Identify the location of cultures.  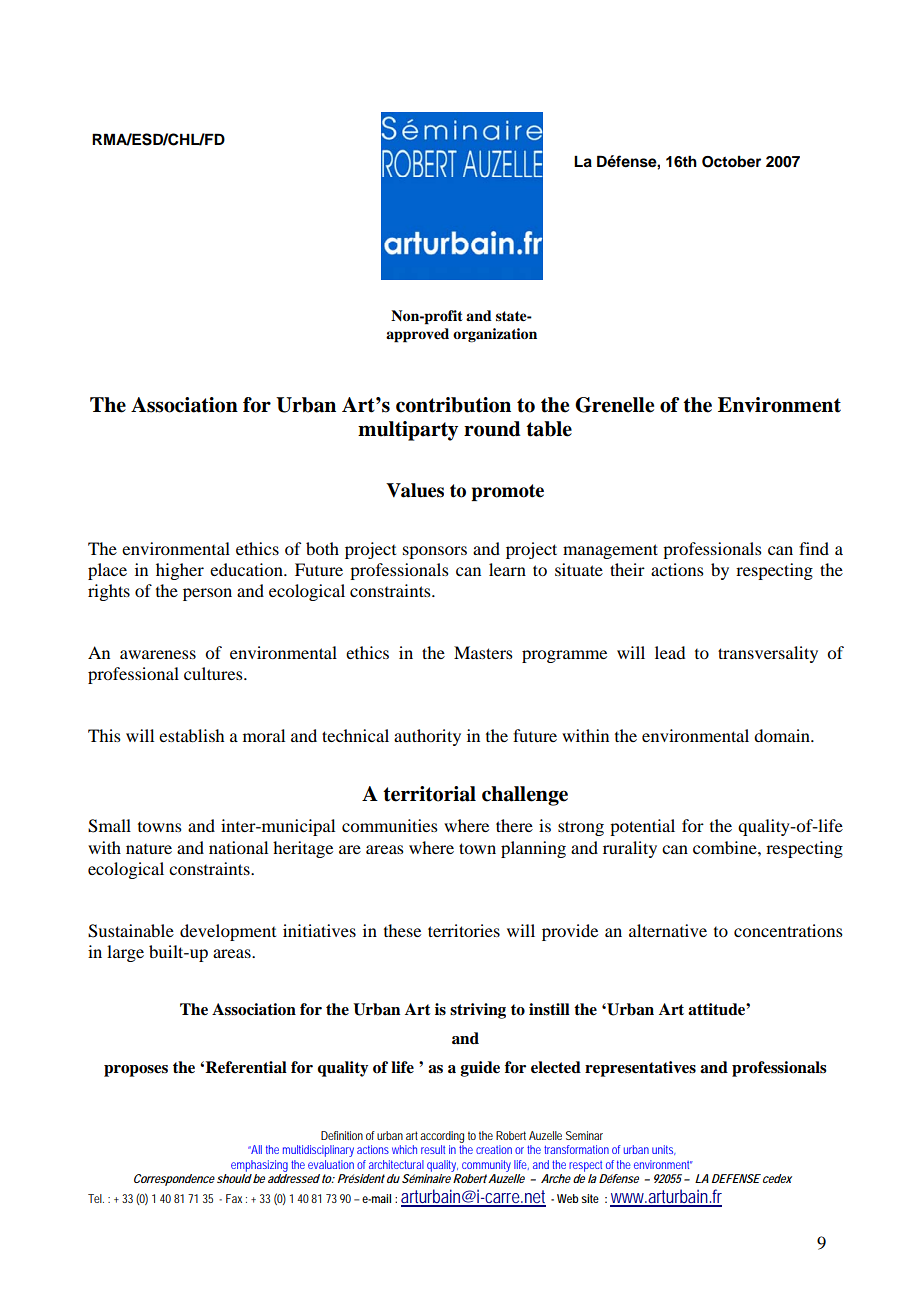
(214, 673).
